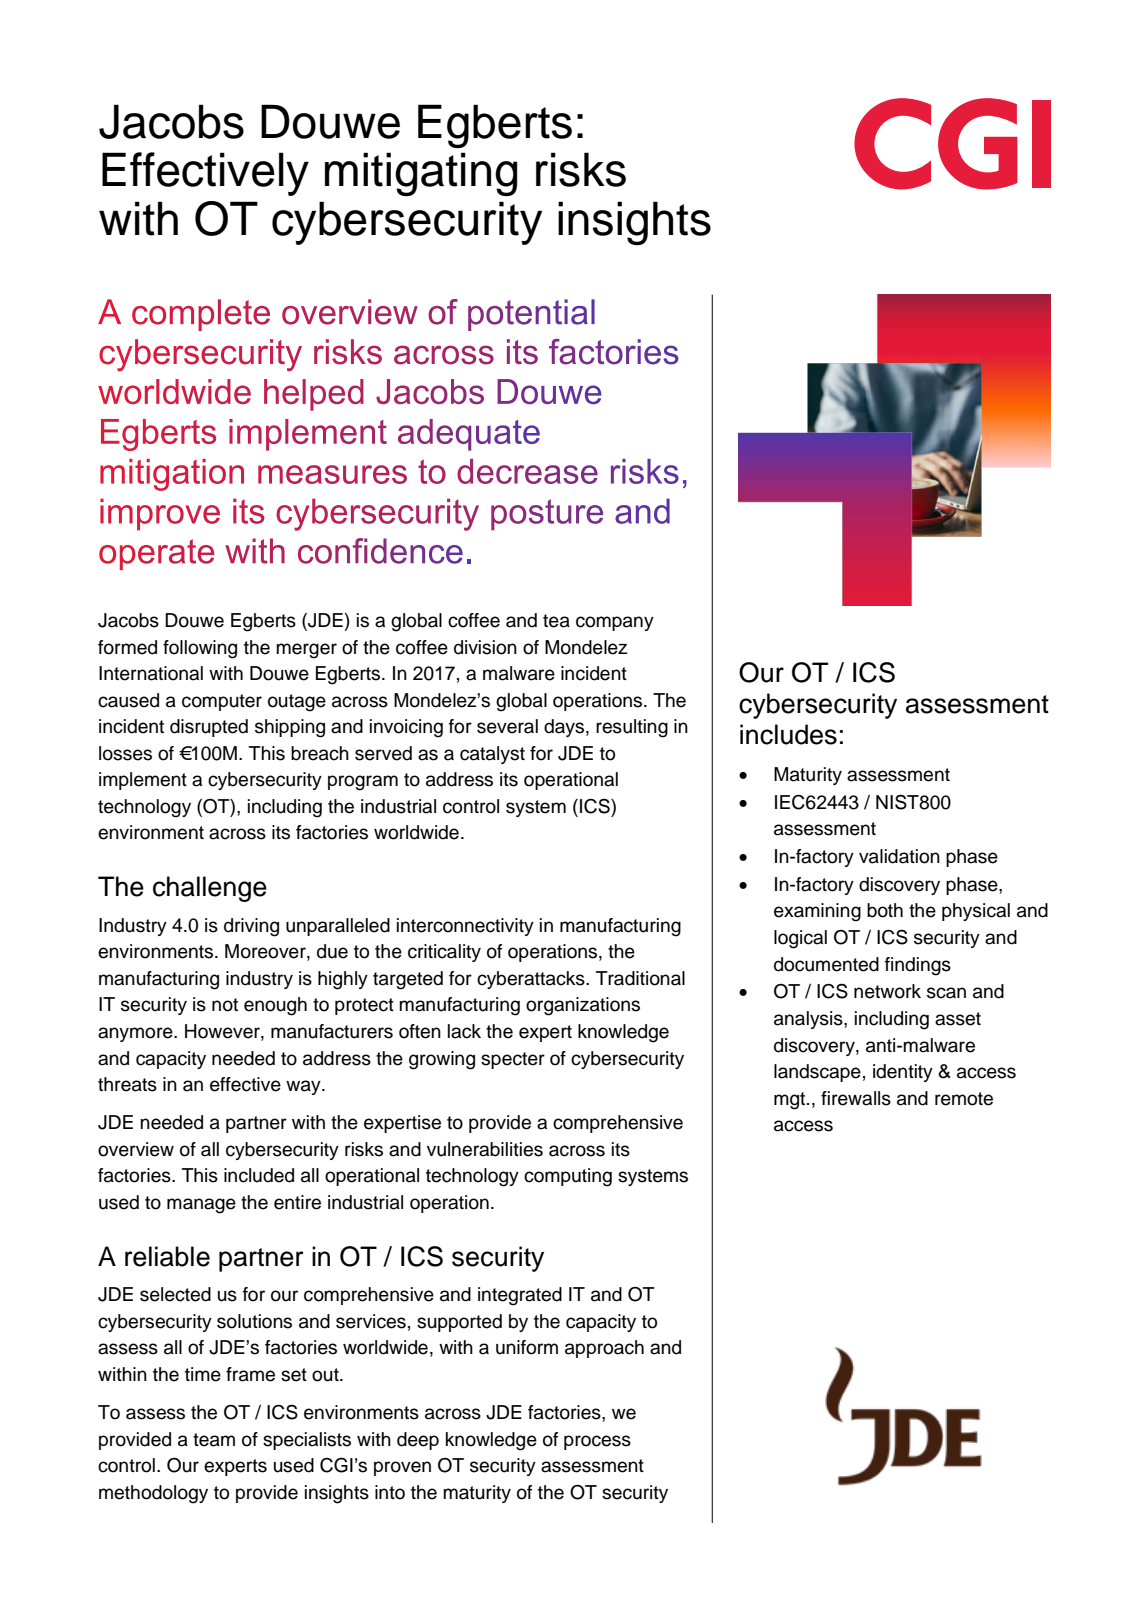 The width and height of the screenshot is (1146, 1621). What do you see at coordinates (604, 1349) in the screenshot?
I see `approach` at bounding box center [604, 1349].
